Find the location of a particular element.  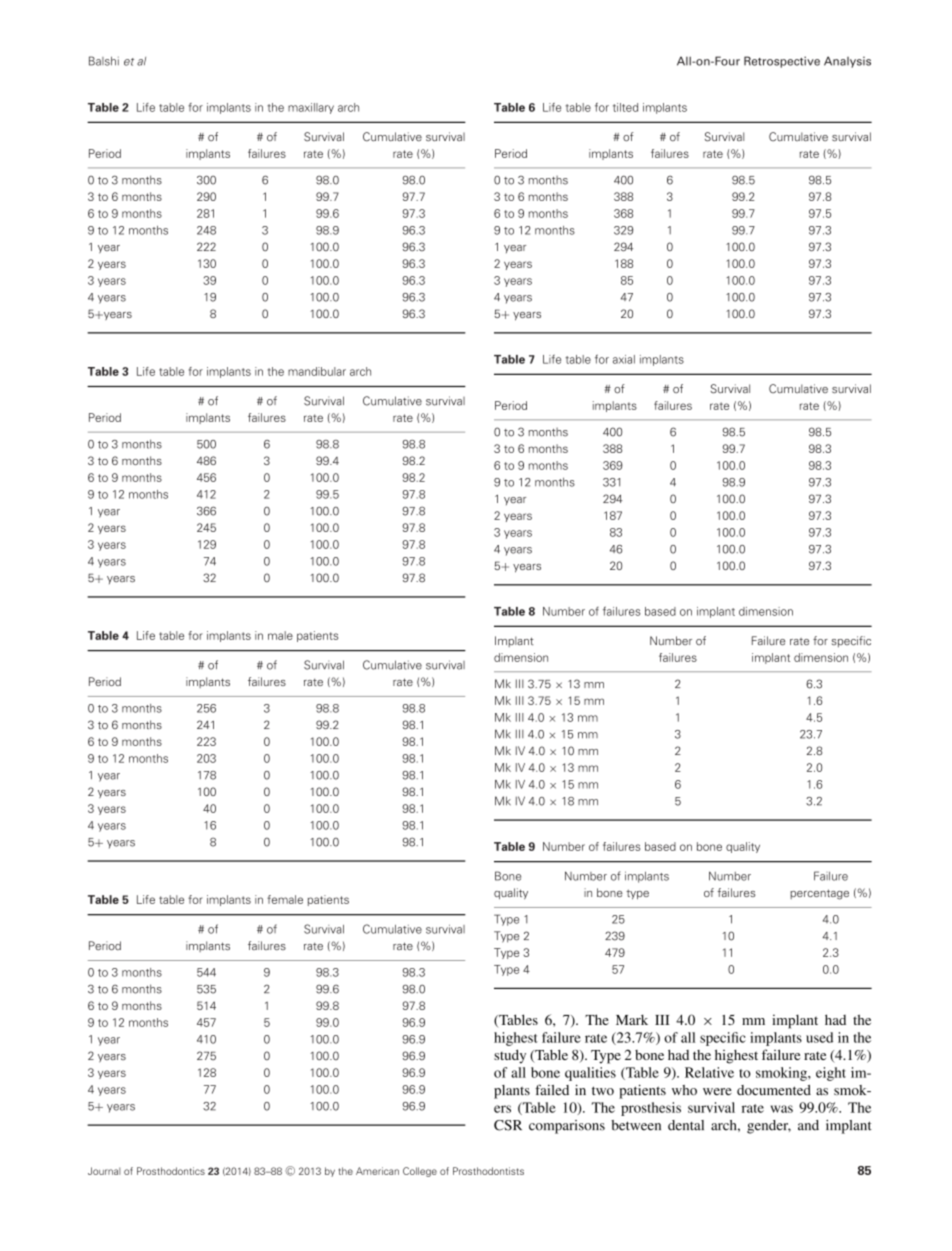

mandibular is located at coordinates (317, 371).
